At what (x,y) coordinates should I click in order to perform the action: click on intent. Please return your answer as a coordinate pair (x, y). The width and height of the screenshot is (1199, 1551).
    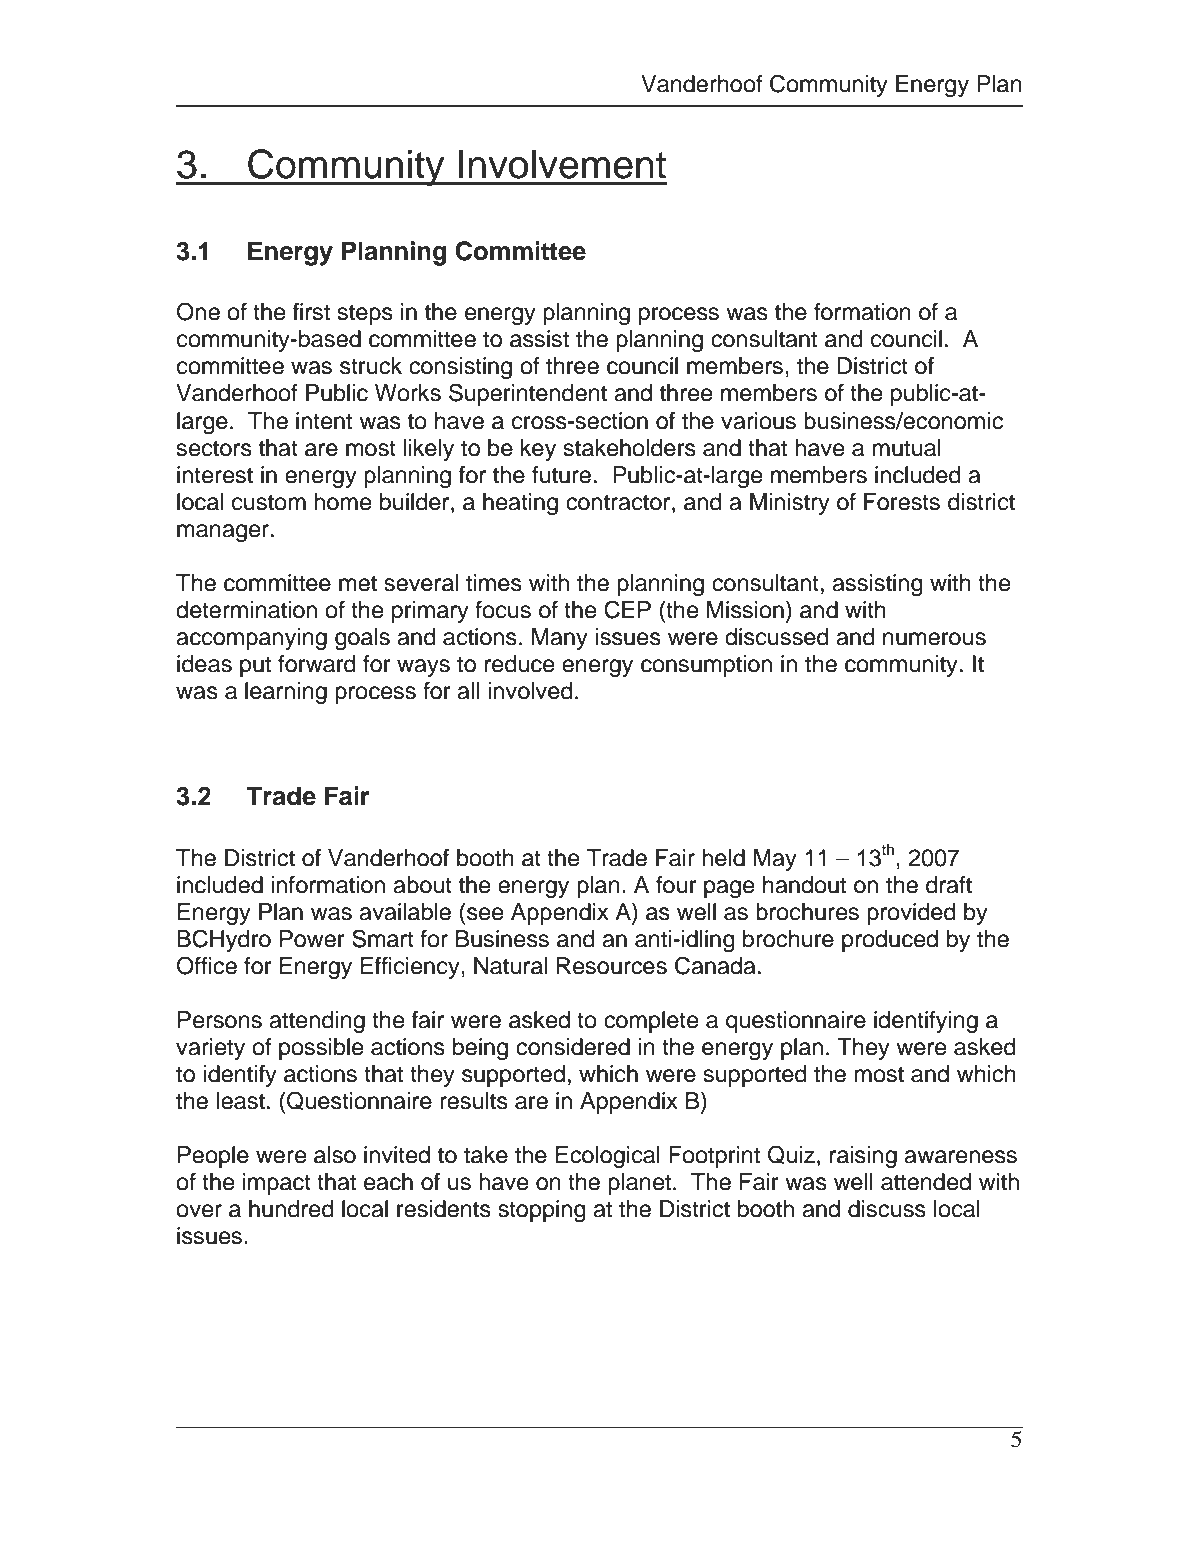
    Looking at the image, I should click on (324, 421).
